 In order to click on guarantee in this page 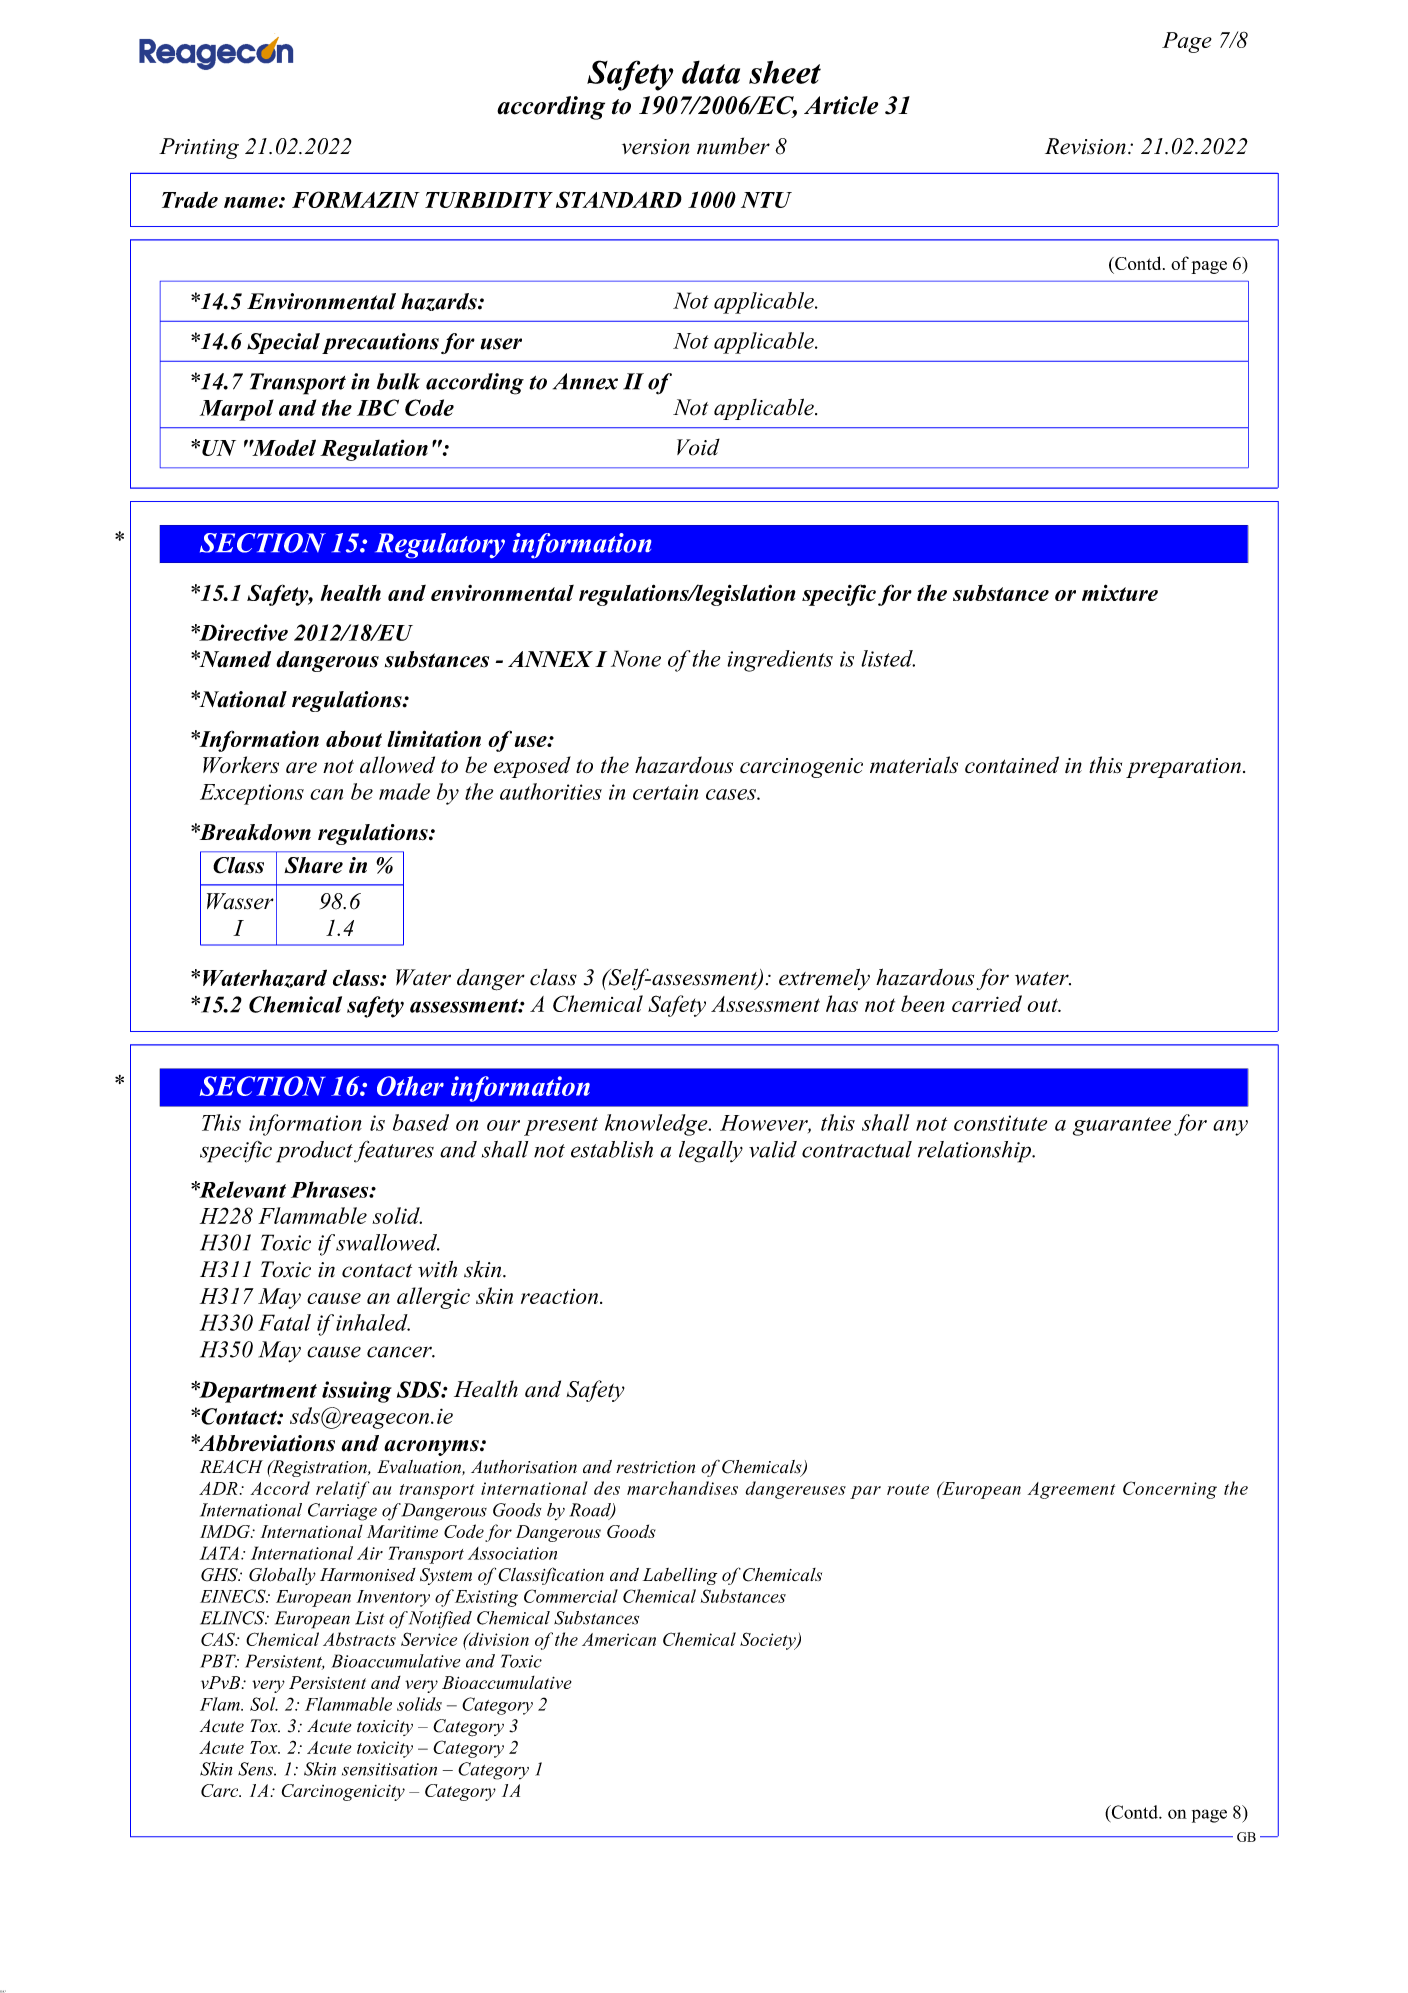, I will do `click(1122, 1126)`.
